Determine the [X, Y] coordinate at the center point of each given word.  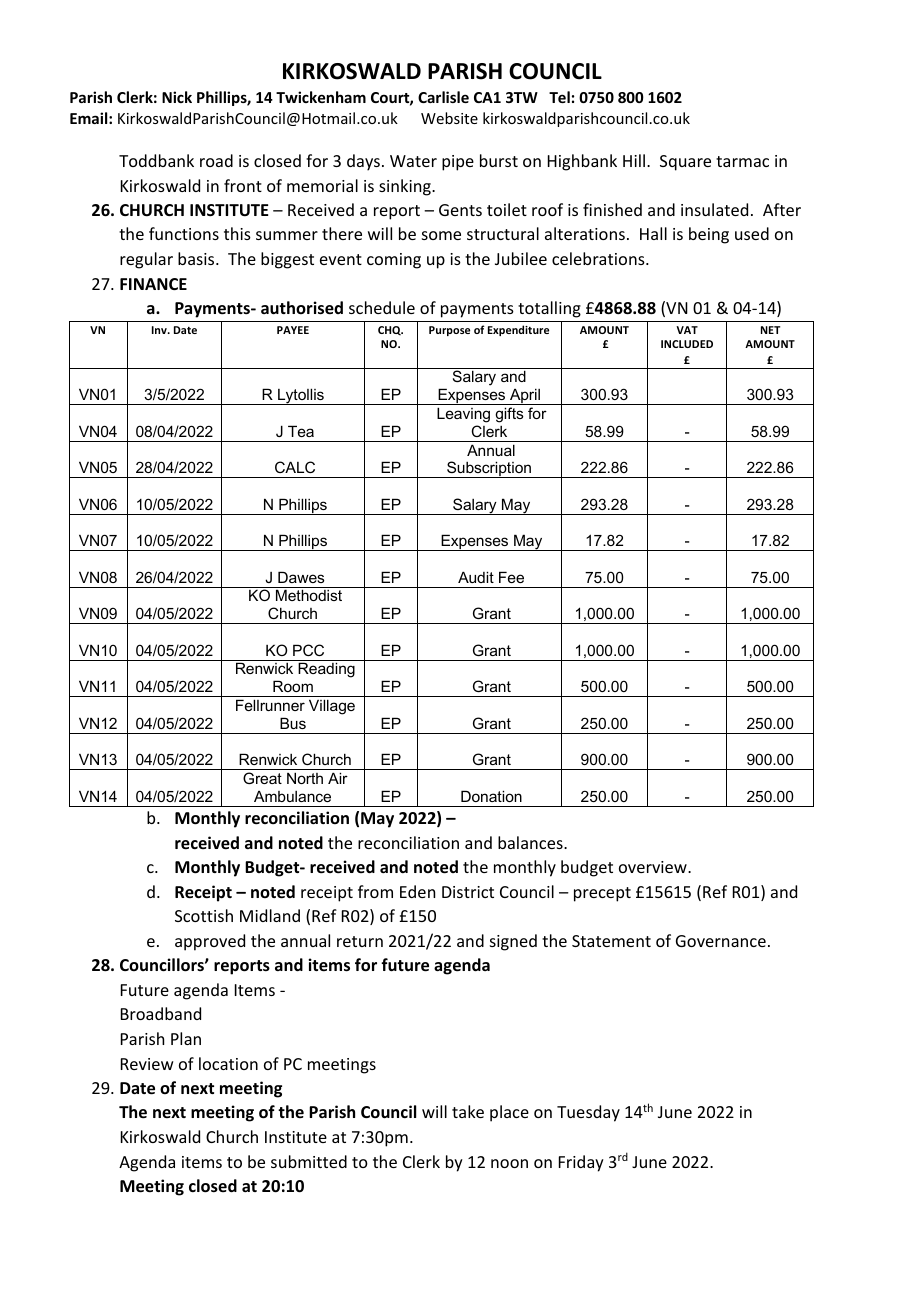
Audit [476, 577]
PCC [308, 650]
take [468, 1111]
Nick [177, 97]
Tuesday [588, 1113]
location [228, 1063]
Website [449, 118]
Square [685, 163]
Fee [511, 577]
